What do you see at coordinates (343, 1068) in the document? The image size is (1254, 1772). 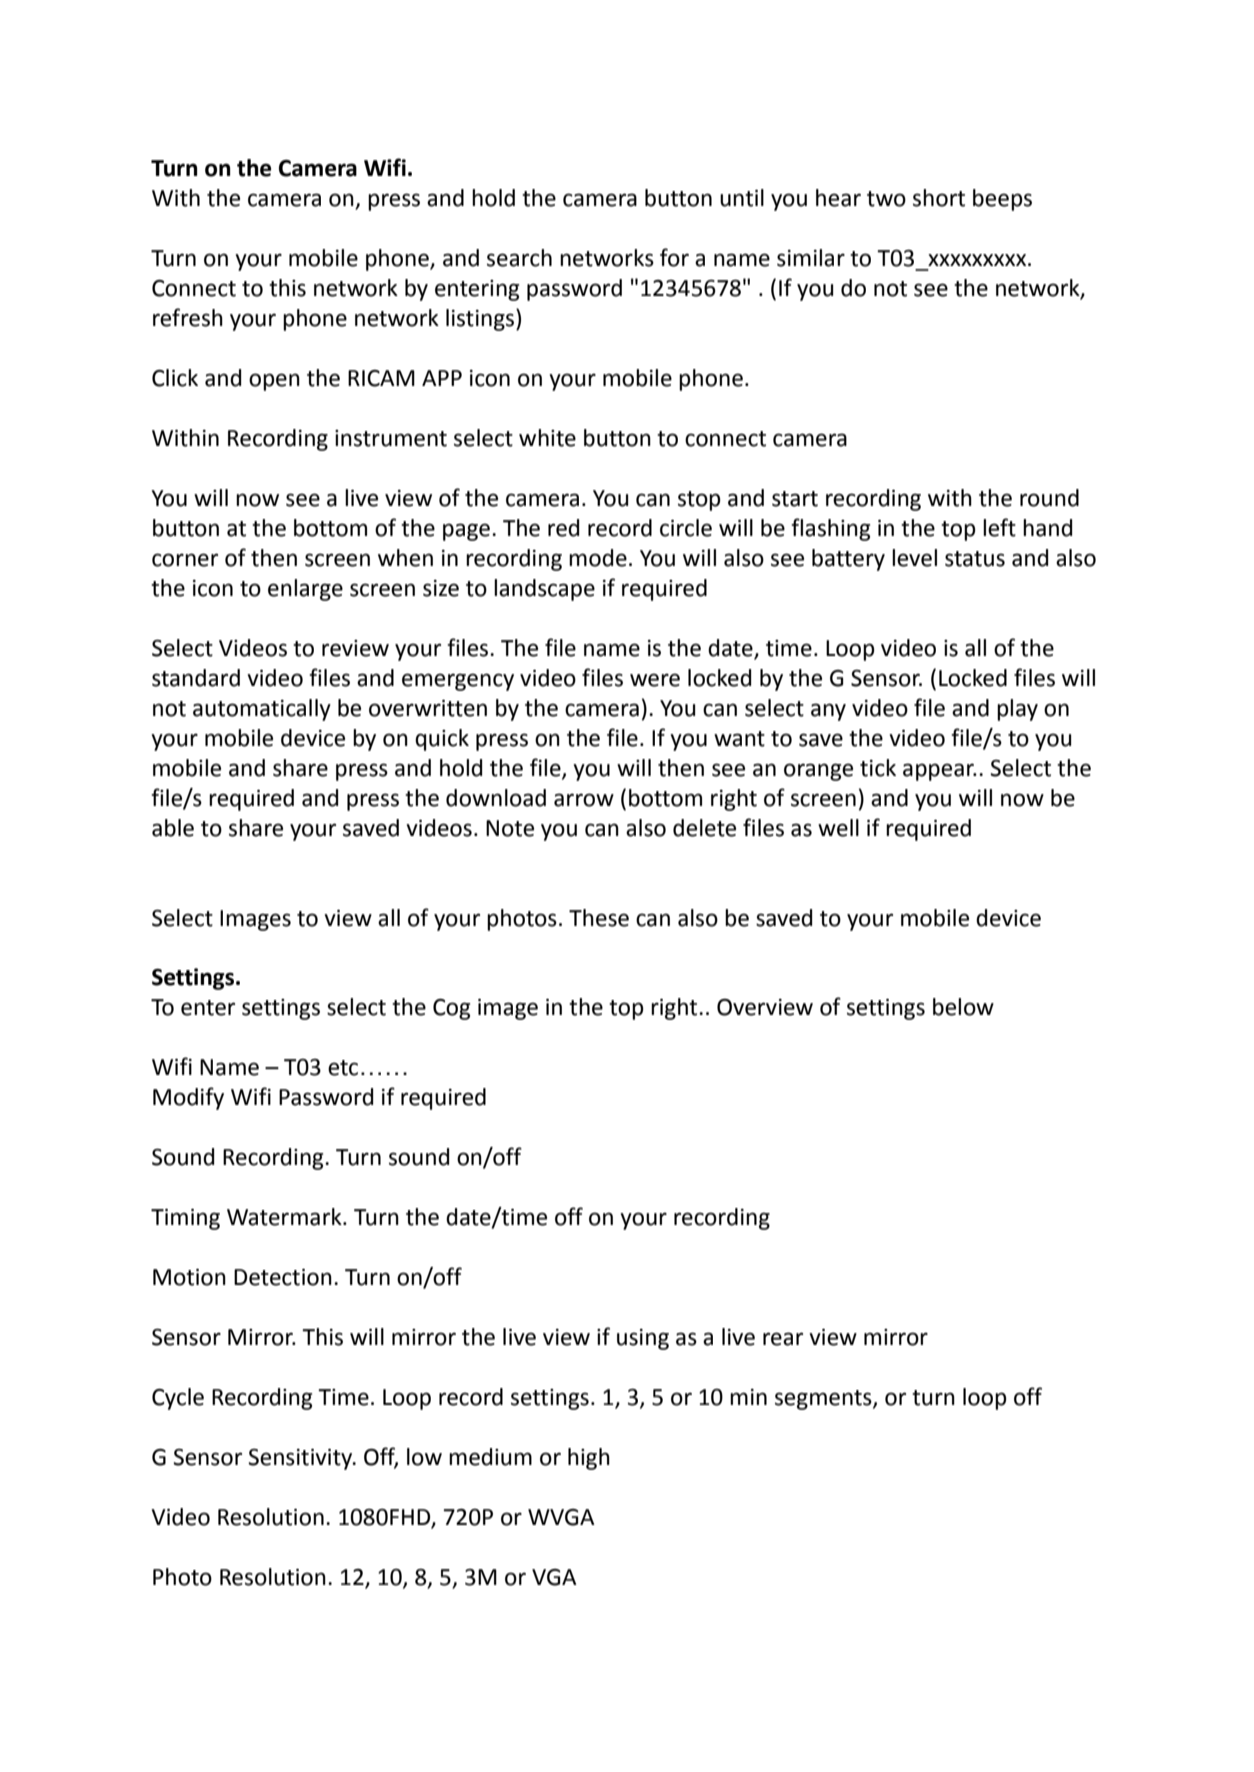 I see `etc` at bounding box center [343, 1068].
